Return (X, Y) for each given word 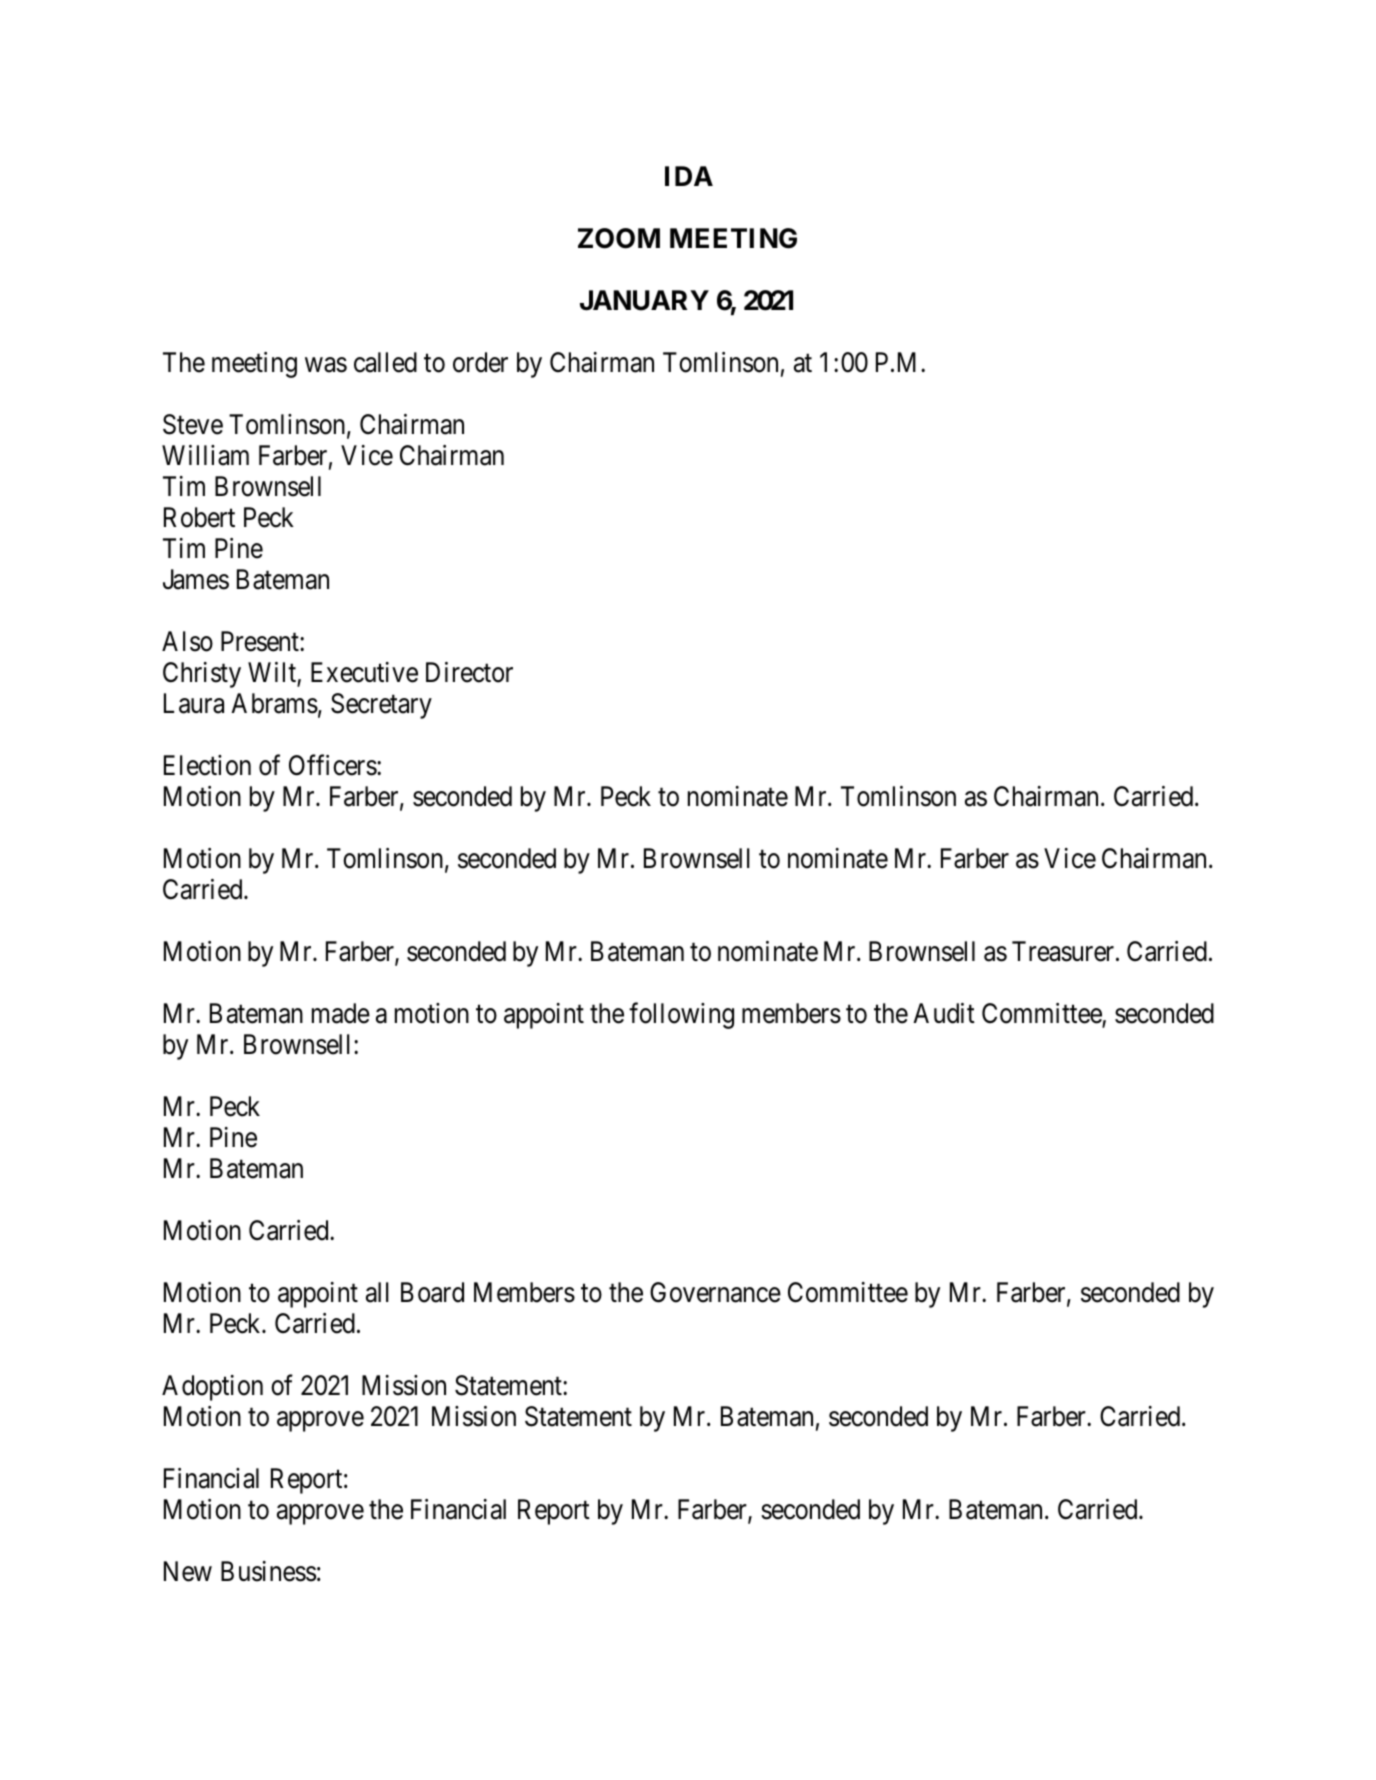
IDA (689, 176)
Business (268, 1571)
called (385, 362)
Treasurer (1064, 951)
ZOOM (619, 238)
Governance (715, 1292)
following (681, 1016)
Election (207, 765)
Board (432, 1292)
